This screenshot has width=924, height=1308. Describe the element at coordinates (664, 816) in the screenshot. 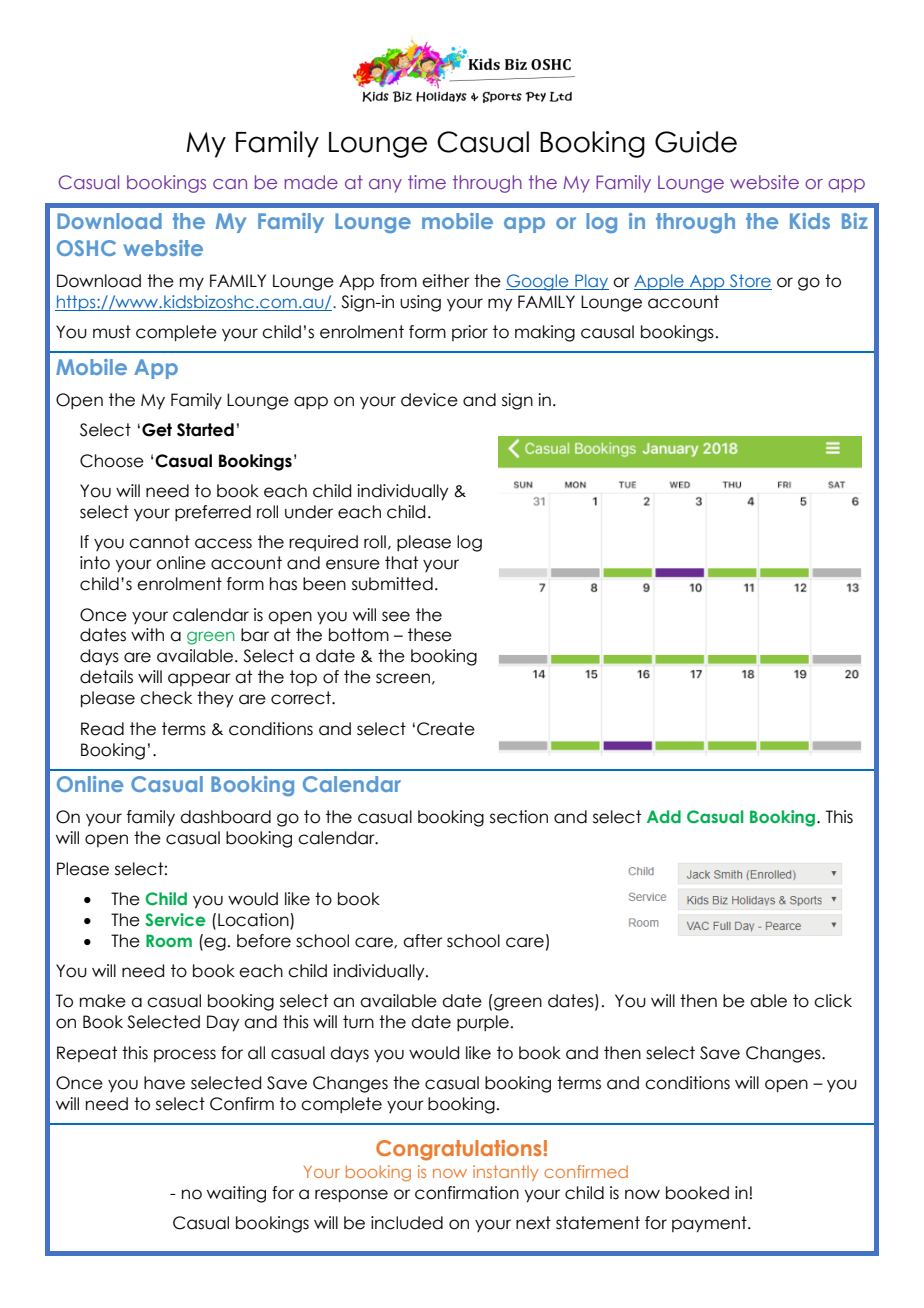

I see `Add` at that location.
